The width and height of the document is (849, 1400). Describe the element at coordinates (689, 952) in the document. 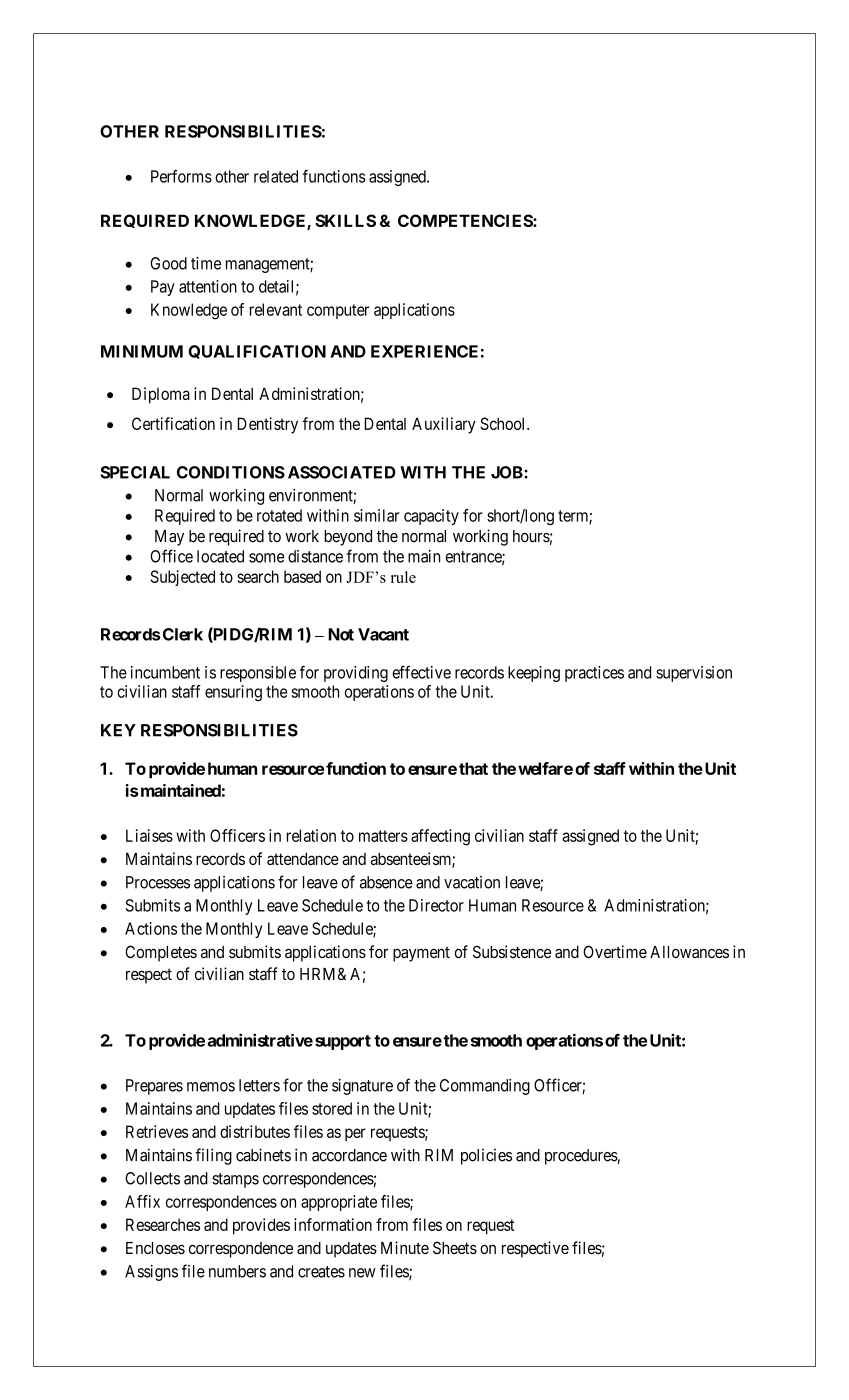

I see `Allowances` at that location.
